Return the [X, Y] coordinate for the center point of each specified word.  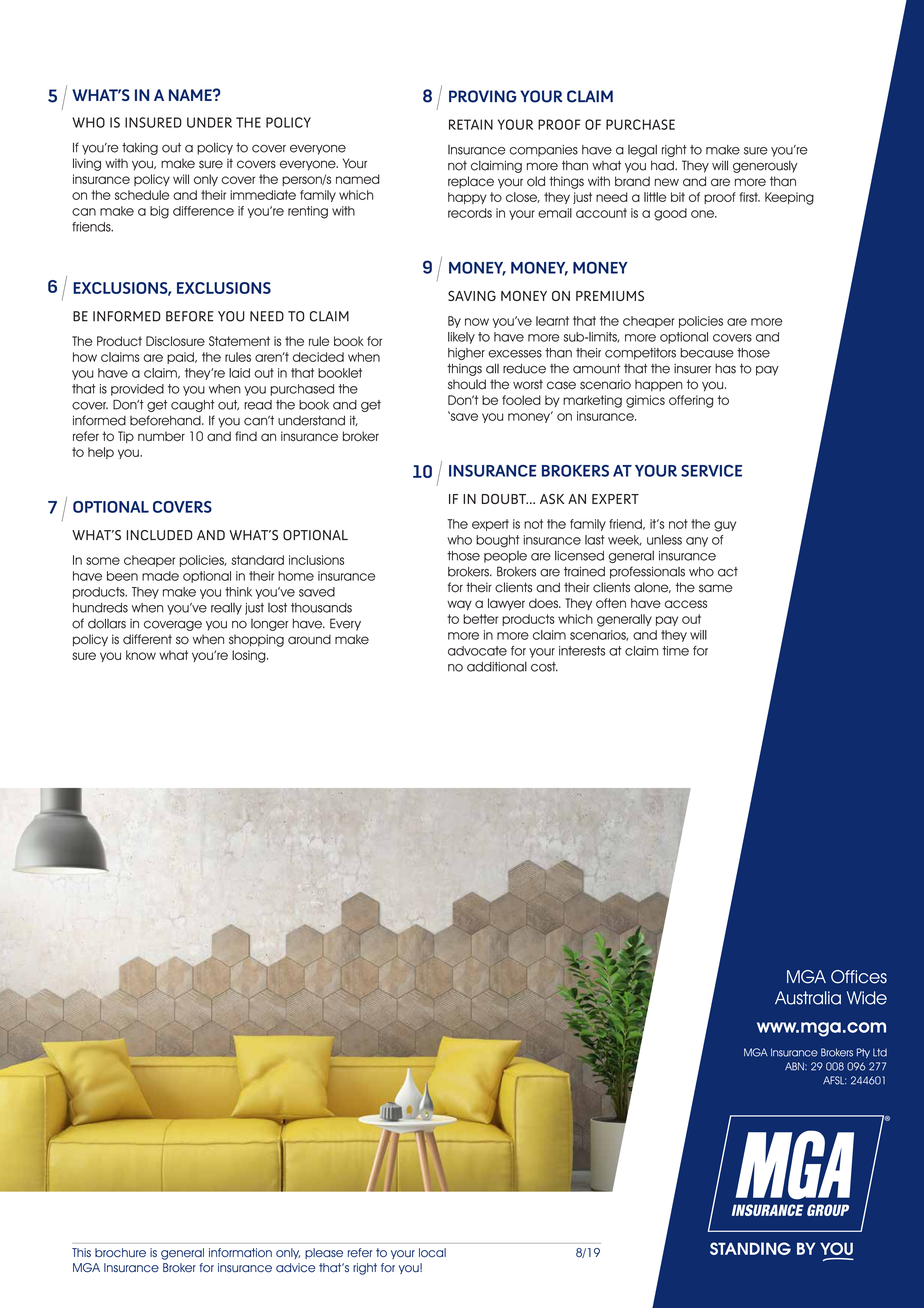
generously [765, 167]
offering [691, 401]
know [141, 655]
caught [192, 406]
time [675, 651]
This [81, 1253]
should [467, 384]
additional [497, 667]
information [240, 1253]
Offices [859, 977]
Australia [808, 998]
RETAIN [471, 124]
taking [140, 149]
